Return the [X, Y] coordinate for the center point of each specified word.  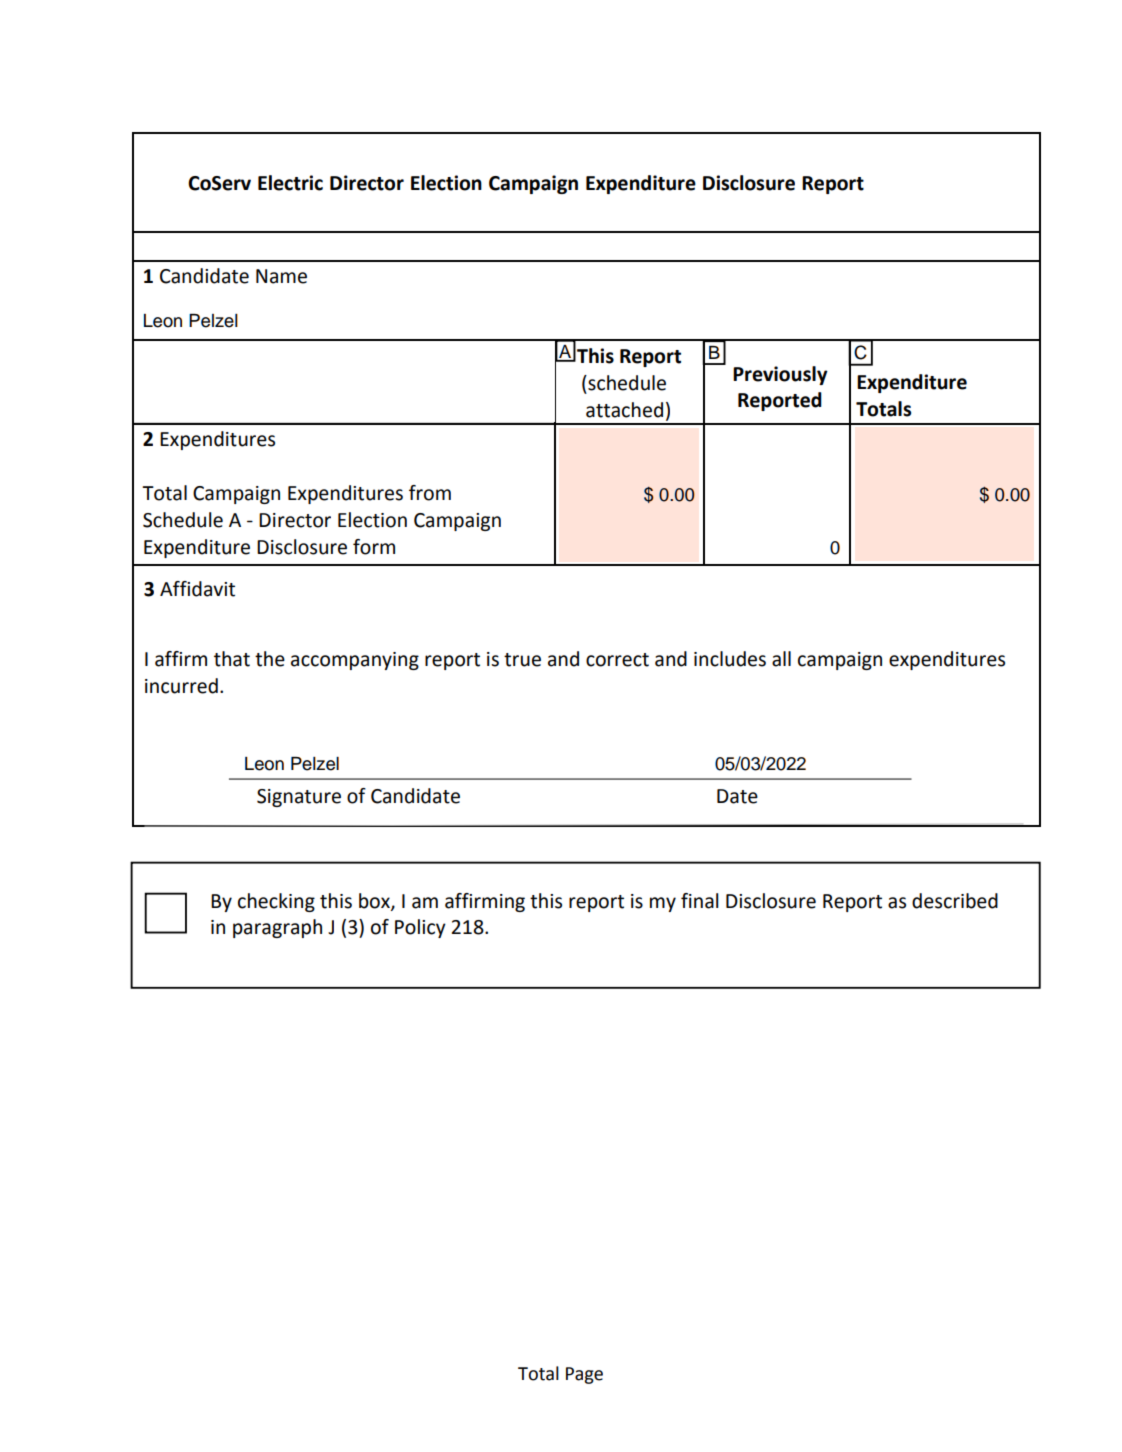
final [700, 901]
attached [624, 410]
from [430, 493]
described [955, 901]
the [270, 659]
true [522, 660]
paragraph [277, 928]
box [375, 901]
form [374, 547]
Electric [290, 183]
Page [584, 1375]
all [781, 659]
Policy [420, 928]
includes [730, 659]
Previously [780, 375]
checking [276, 902]
